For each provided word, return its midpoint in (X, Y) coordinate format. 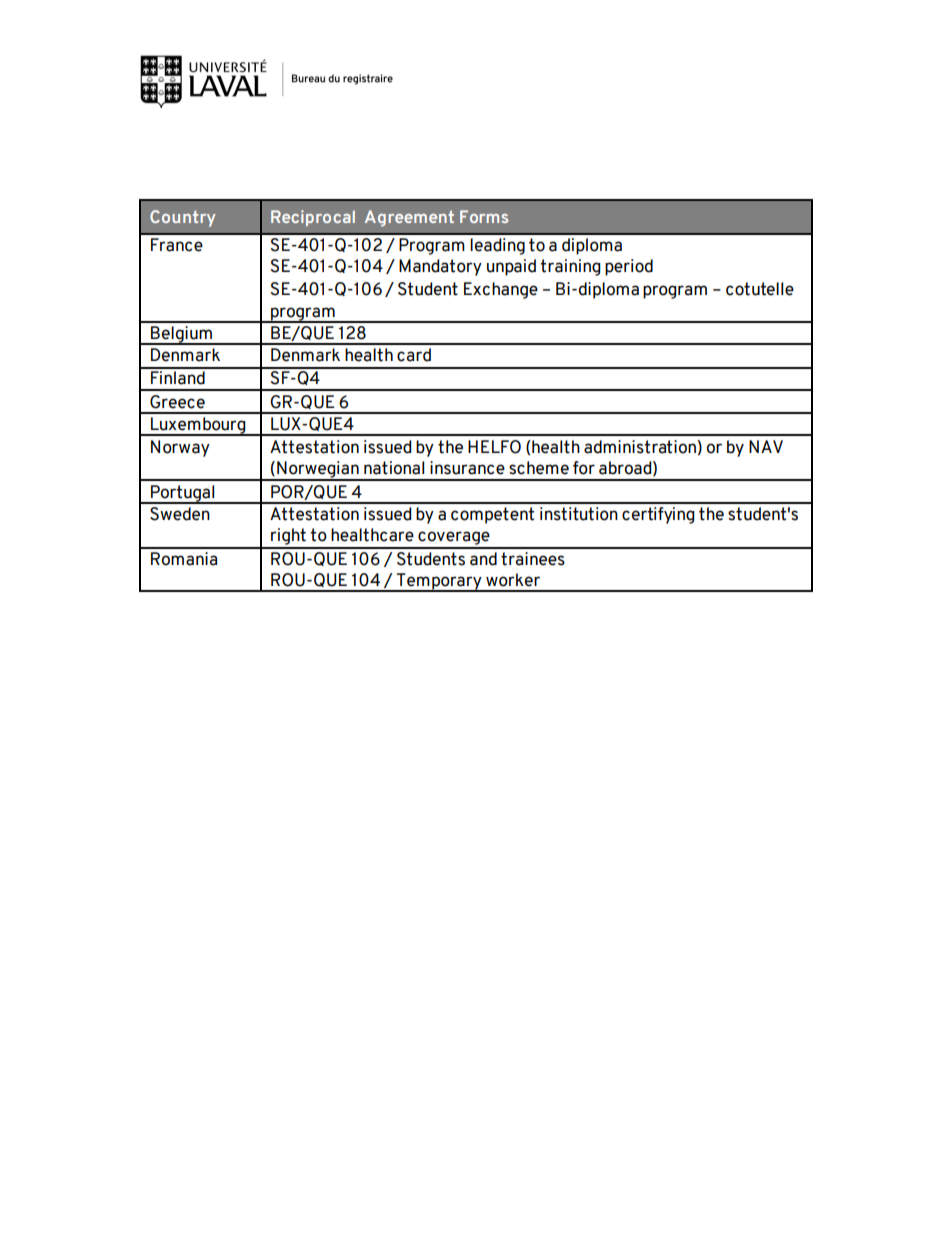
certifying (658, 515)
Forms (484, 216)
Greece (177, 402)
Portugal (183, 494)
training (570, 267)
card (414, 355)
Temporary (439, 582)
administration (641, 447)
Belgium (181, 335)
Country (183, 218)
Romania (184, 559)
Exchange (501, 290)
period (629, 267)
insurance (467, 468)
